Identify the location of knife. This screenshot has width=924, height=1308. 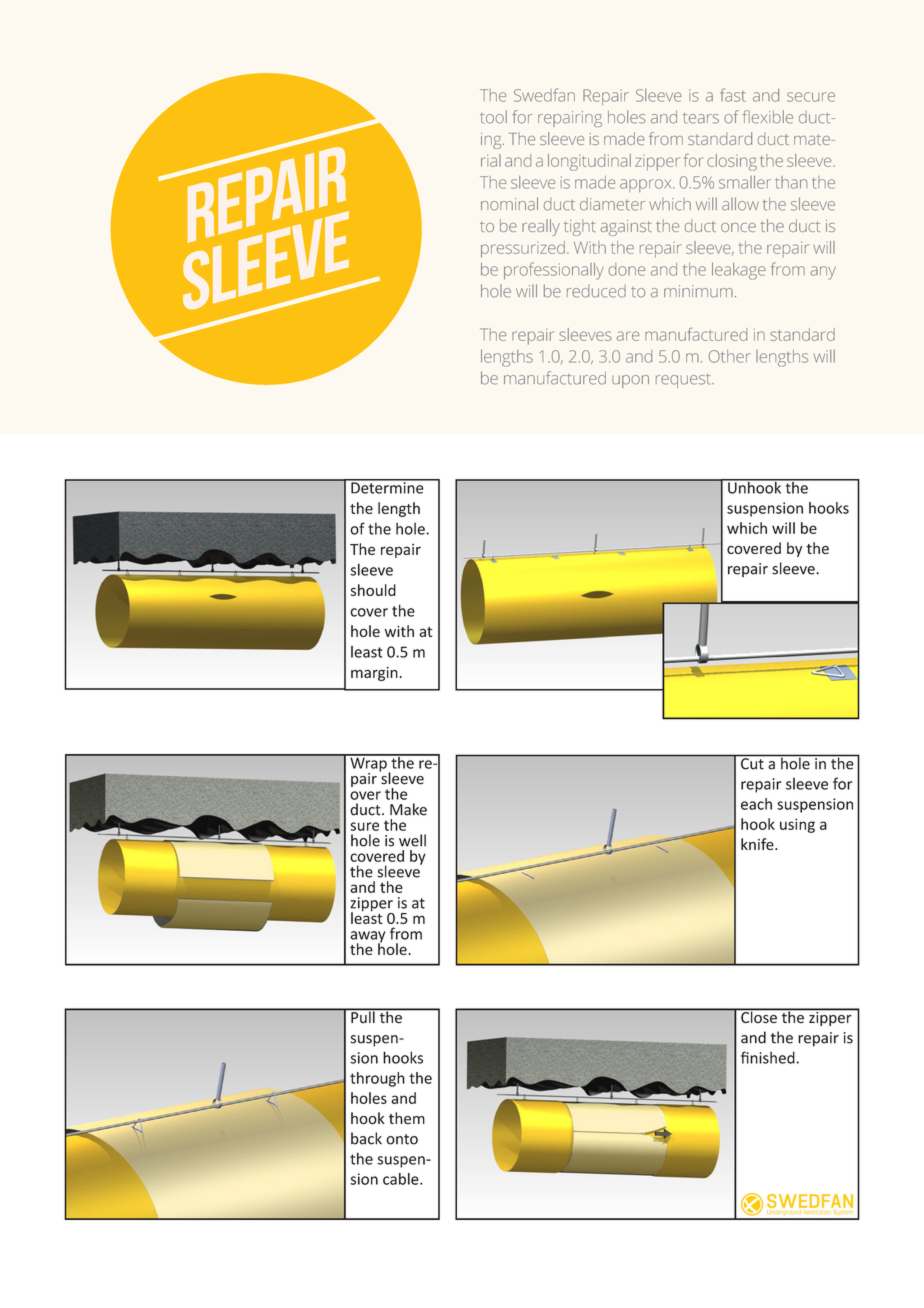
(758, 844).
